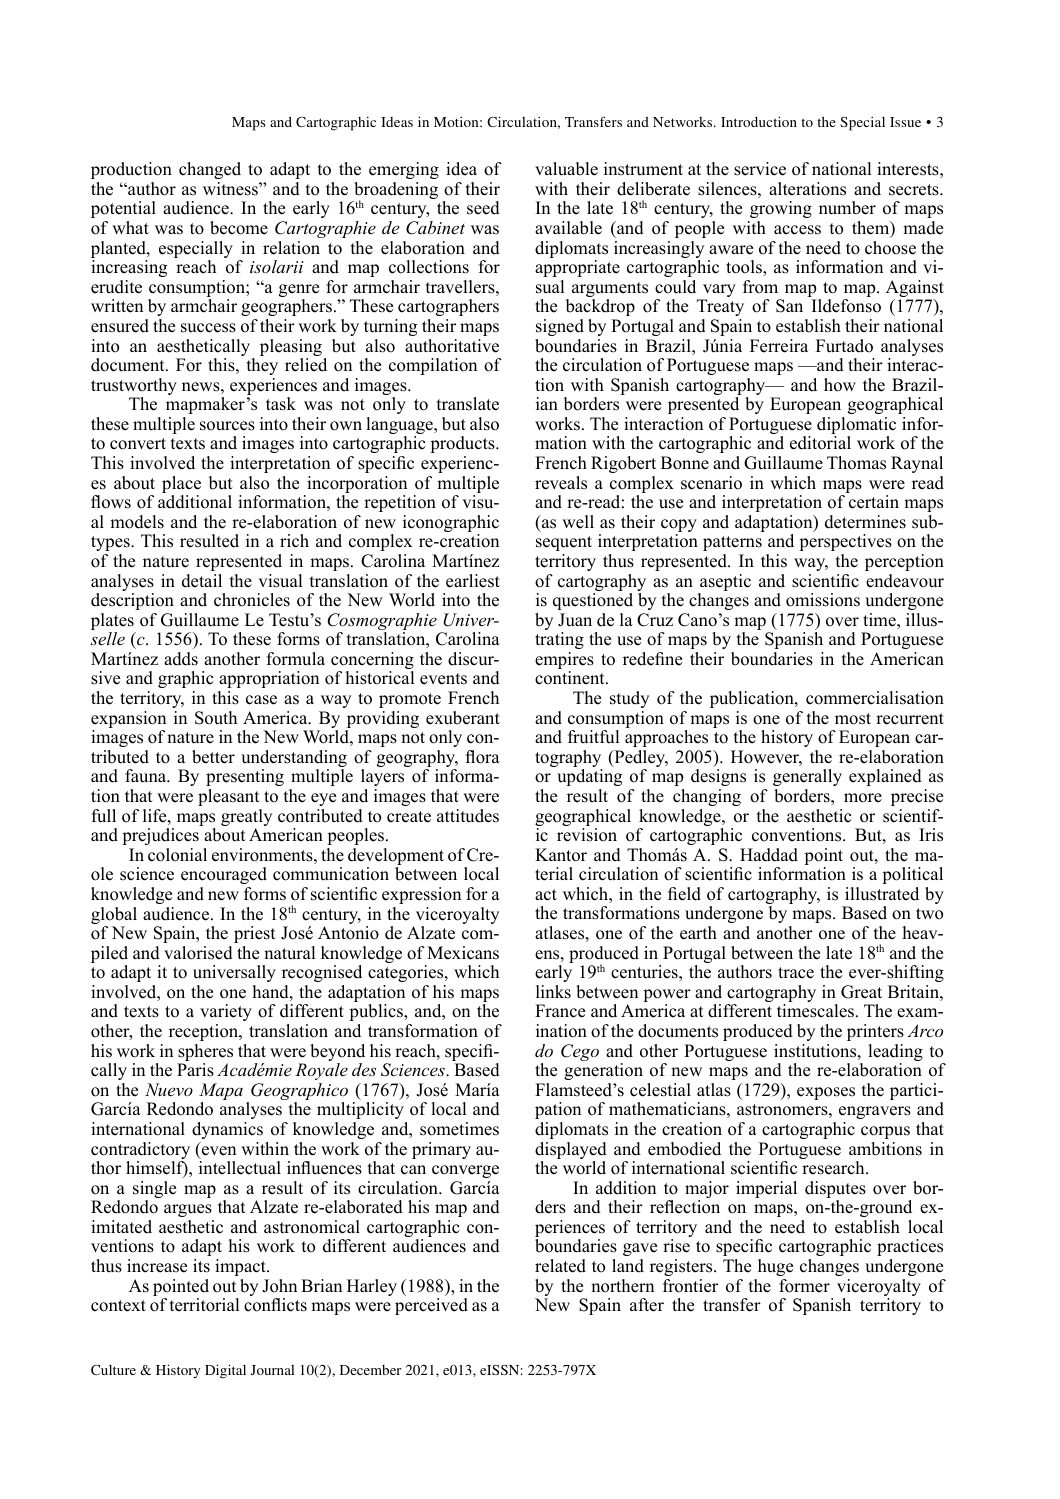 Image resolution: width=1060 pixels, height=1499 pixels. Describe the element at coordinates (566, 169) in the screenshot. I see `valuable` at that location.
